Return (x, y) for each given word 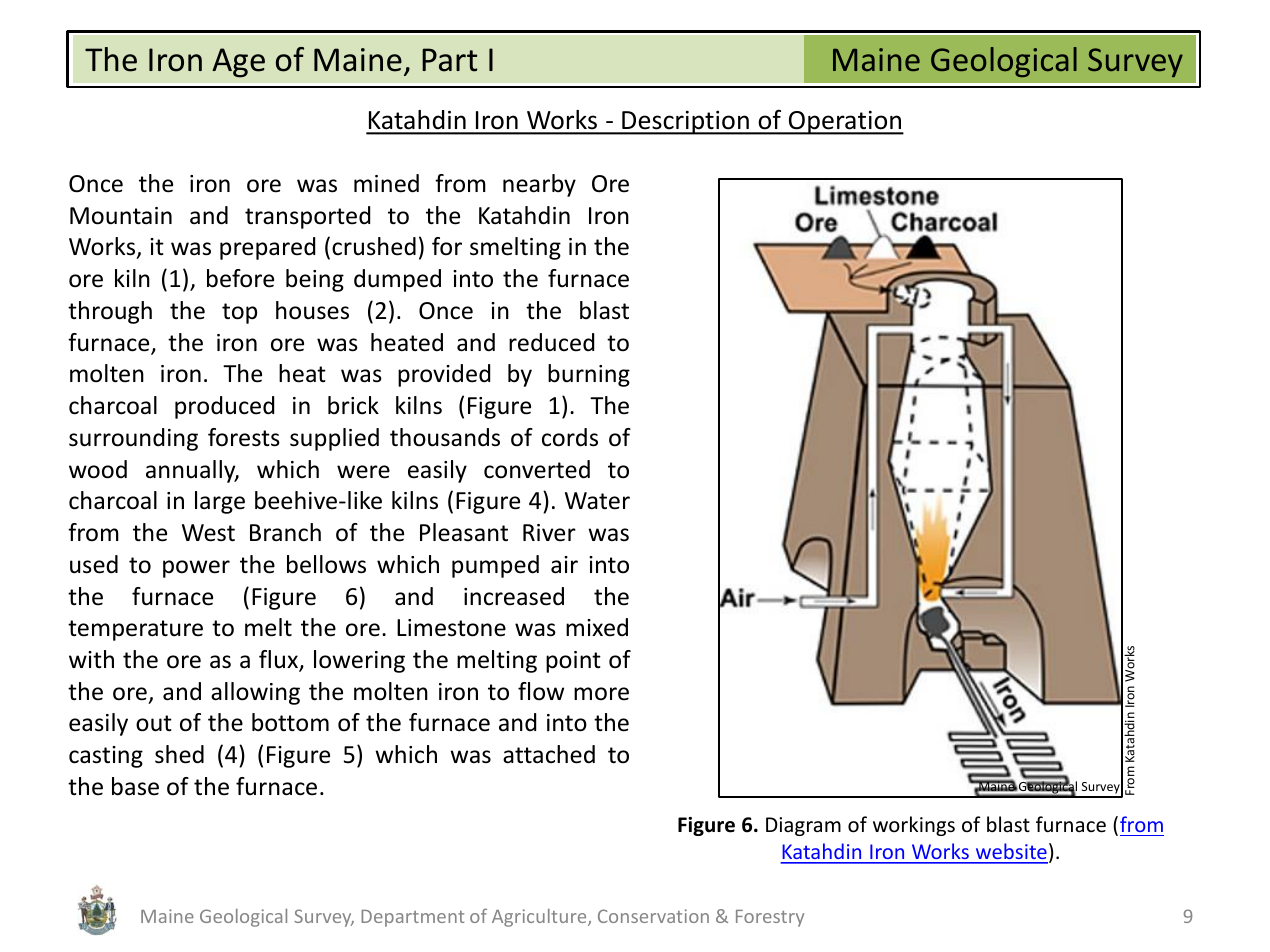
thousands (445, 437)
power (196, 569)
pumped (495, 566)
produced (224, 407)
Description (685, 122)
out (154, 723)
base (135, 786)
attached (549, 754)
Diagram (803, 826)
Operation (845, 122)
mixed (597, 627)
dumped (397, 280)
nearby (539, 185)
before (240, 278)
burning (589, 375)
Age (238, 63)
